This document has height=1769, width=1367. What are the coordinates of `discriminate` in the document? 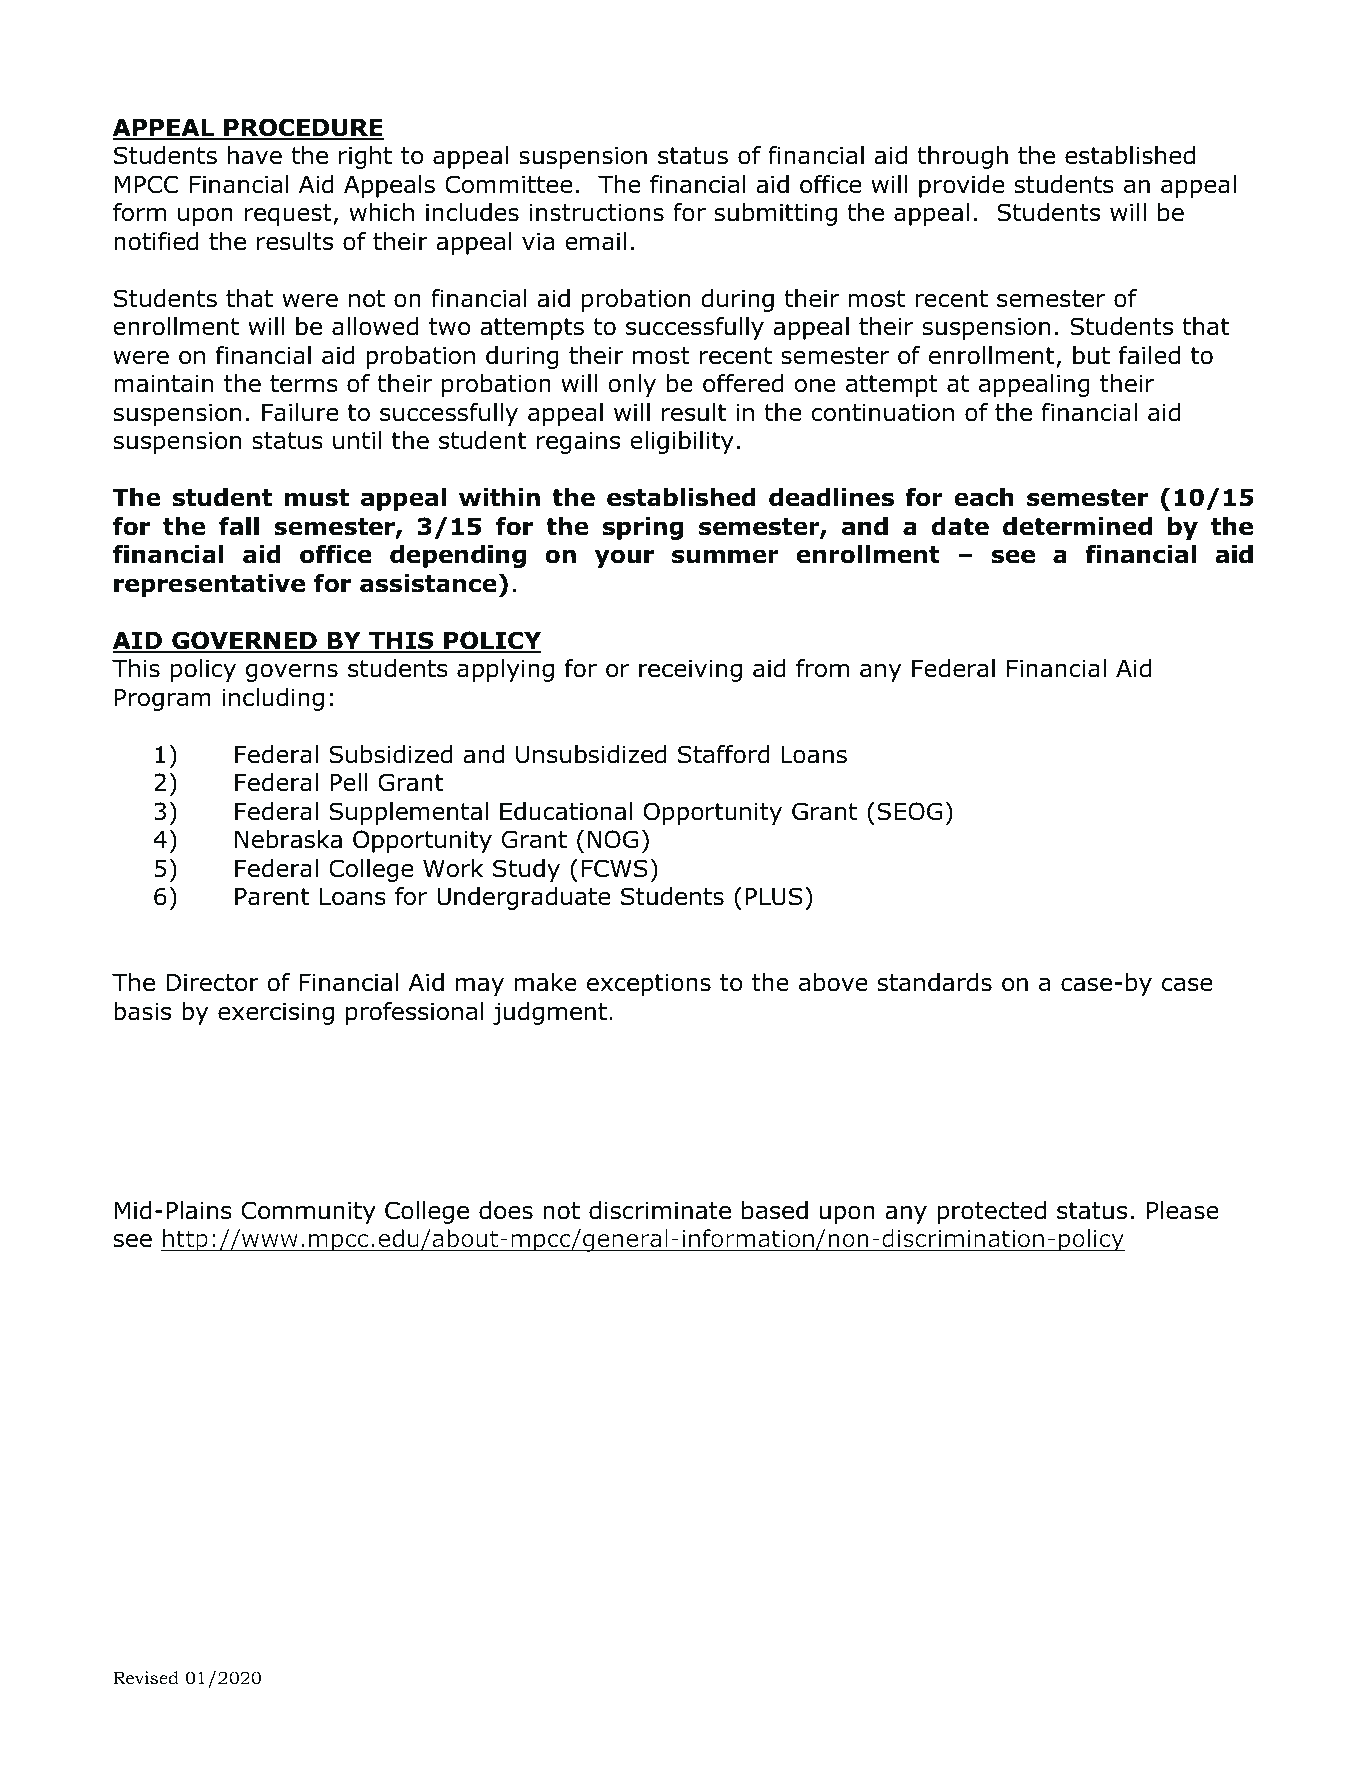 It's located at (660, 1210).
